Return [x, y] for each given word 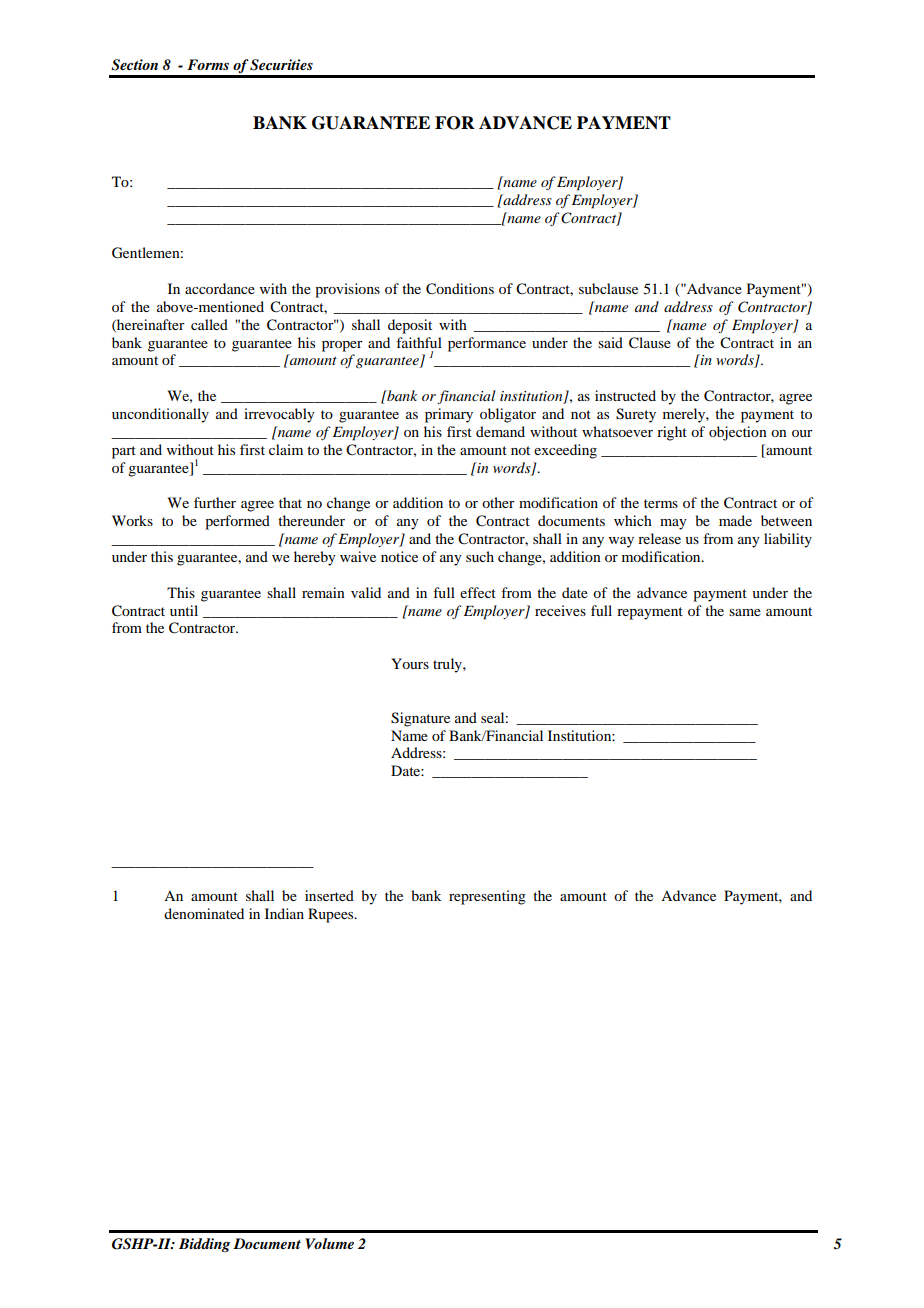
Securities [281, 65]
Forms [208, 64]
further [215, 502]
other [498, 502]
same [745, 612]
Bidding [204, 1245]
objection [738, 433]
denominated [204, 913]
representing [487, 897]
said [610, 342]
